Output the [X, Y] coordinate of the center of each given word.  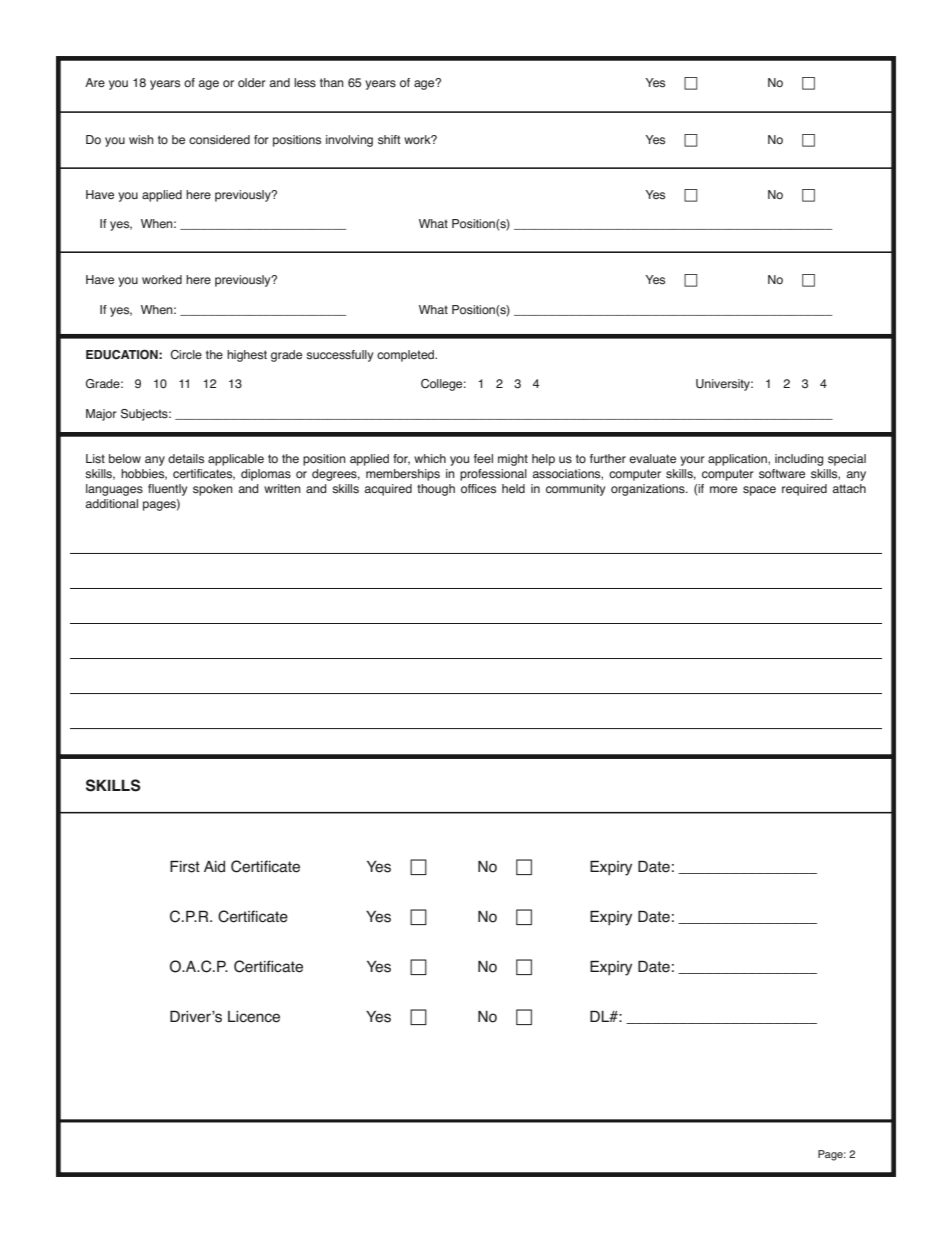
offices [478, 489]
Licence [254, 1017]
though [436, 490]
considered [219, 140]
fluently [167, 490]
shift [389, 140]
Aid [214, 867]
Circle [186, 355]
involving [349, 141]
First [185, 867]
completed [406, 356]
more [723, 489]
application [738, 460]
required [804, 490]
